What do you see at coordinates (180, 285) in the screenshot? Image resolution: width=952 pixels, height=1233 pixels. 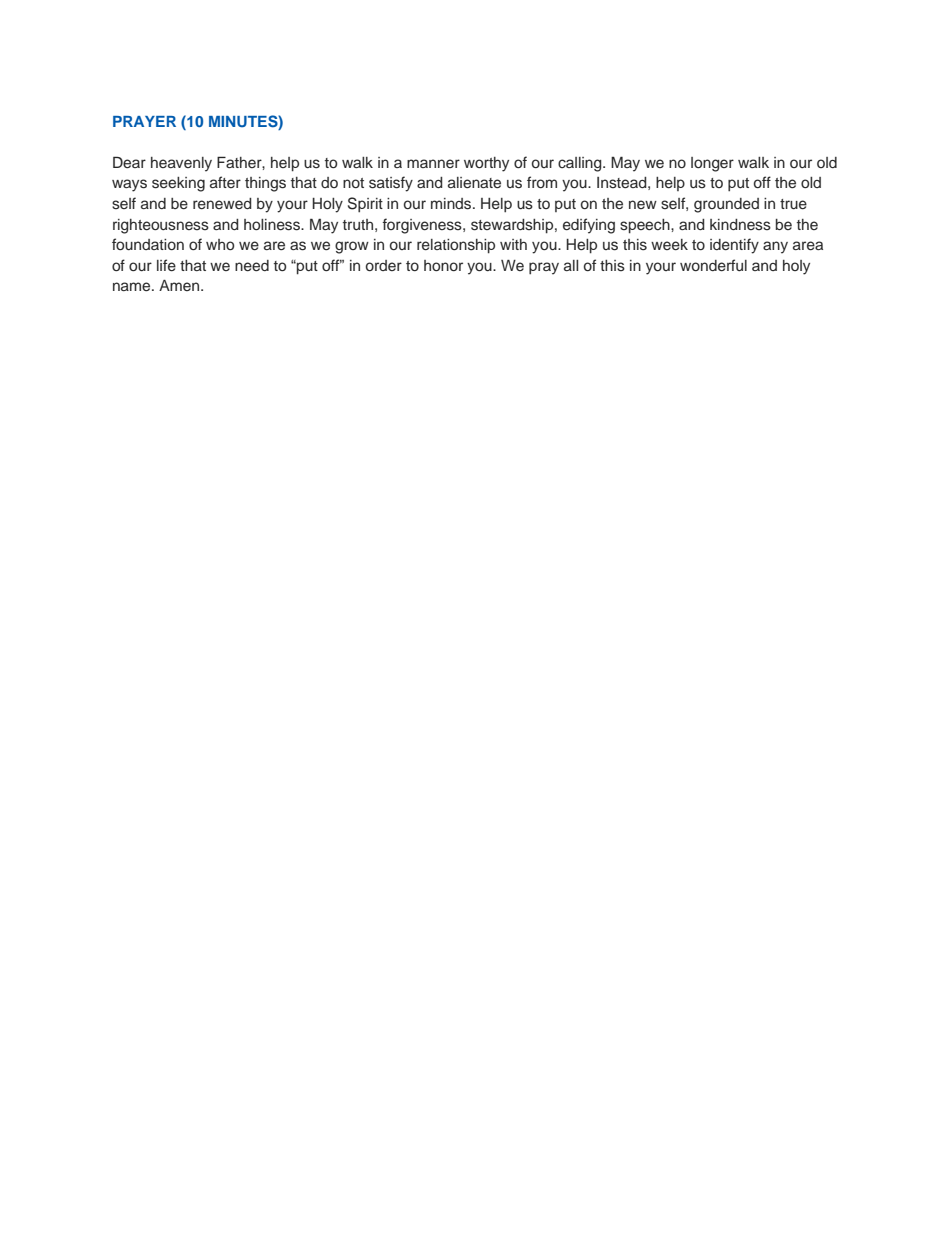 I see `Amen` at bounding box center [180, 285].
